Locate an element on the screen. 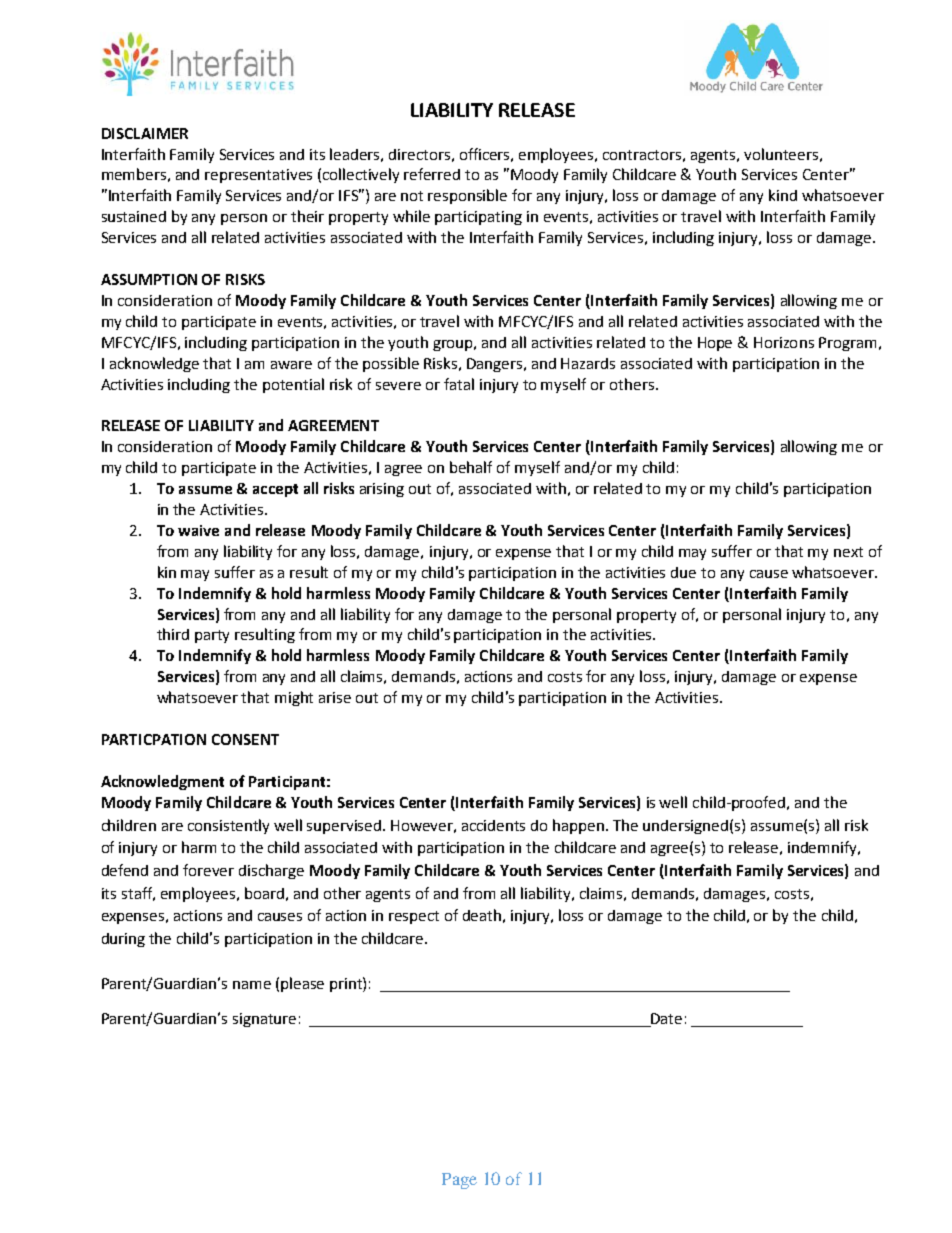  representatives is located at coordinates (258, 176).
